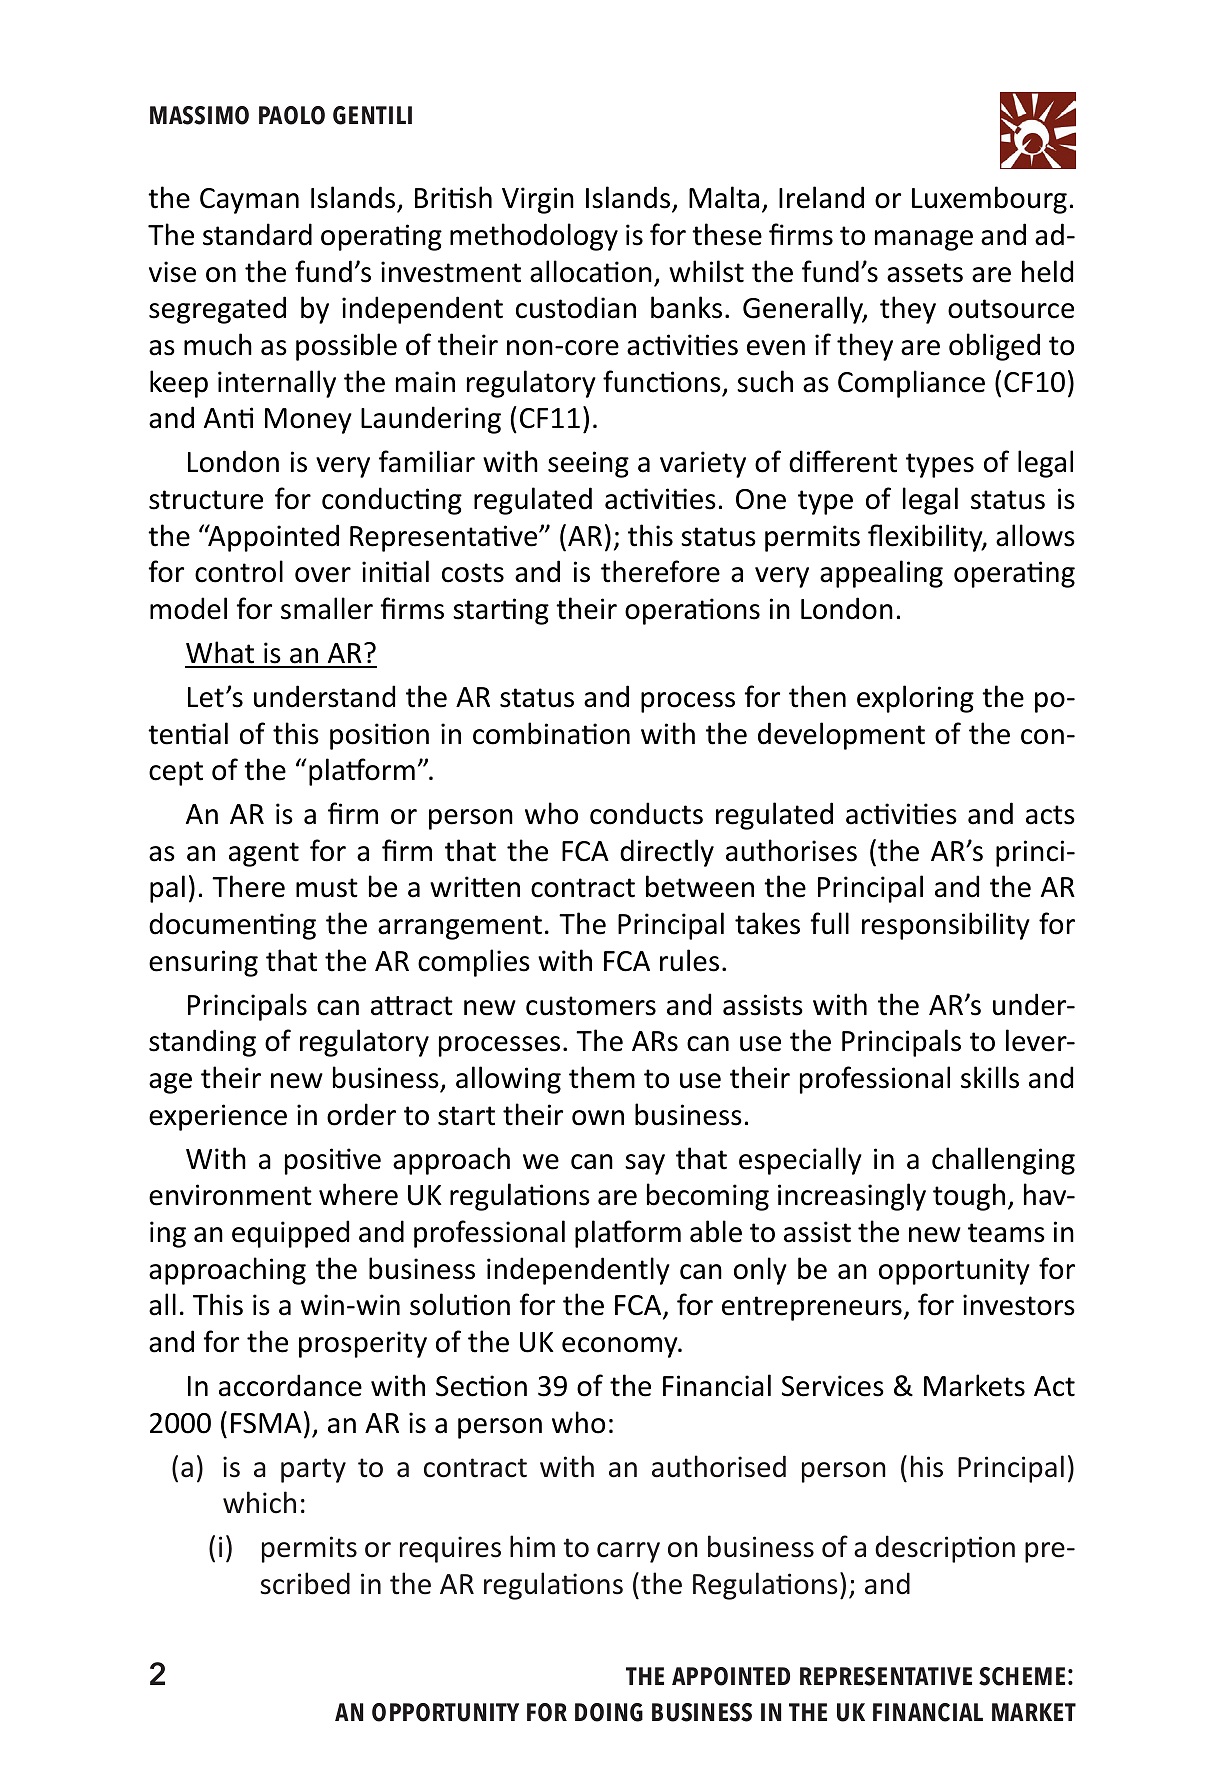 The width and height of the screenshot is (1224, 1780). What do you see at coordinates (292, 115) in the screenshot?
I see `paolo` at bounding box center [292, 115].
